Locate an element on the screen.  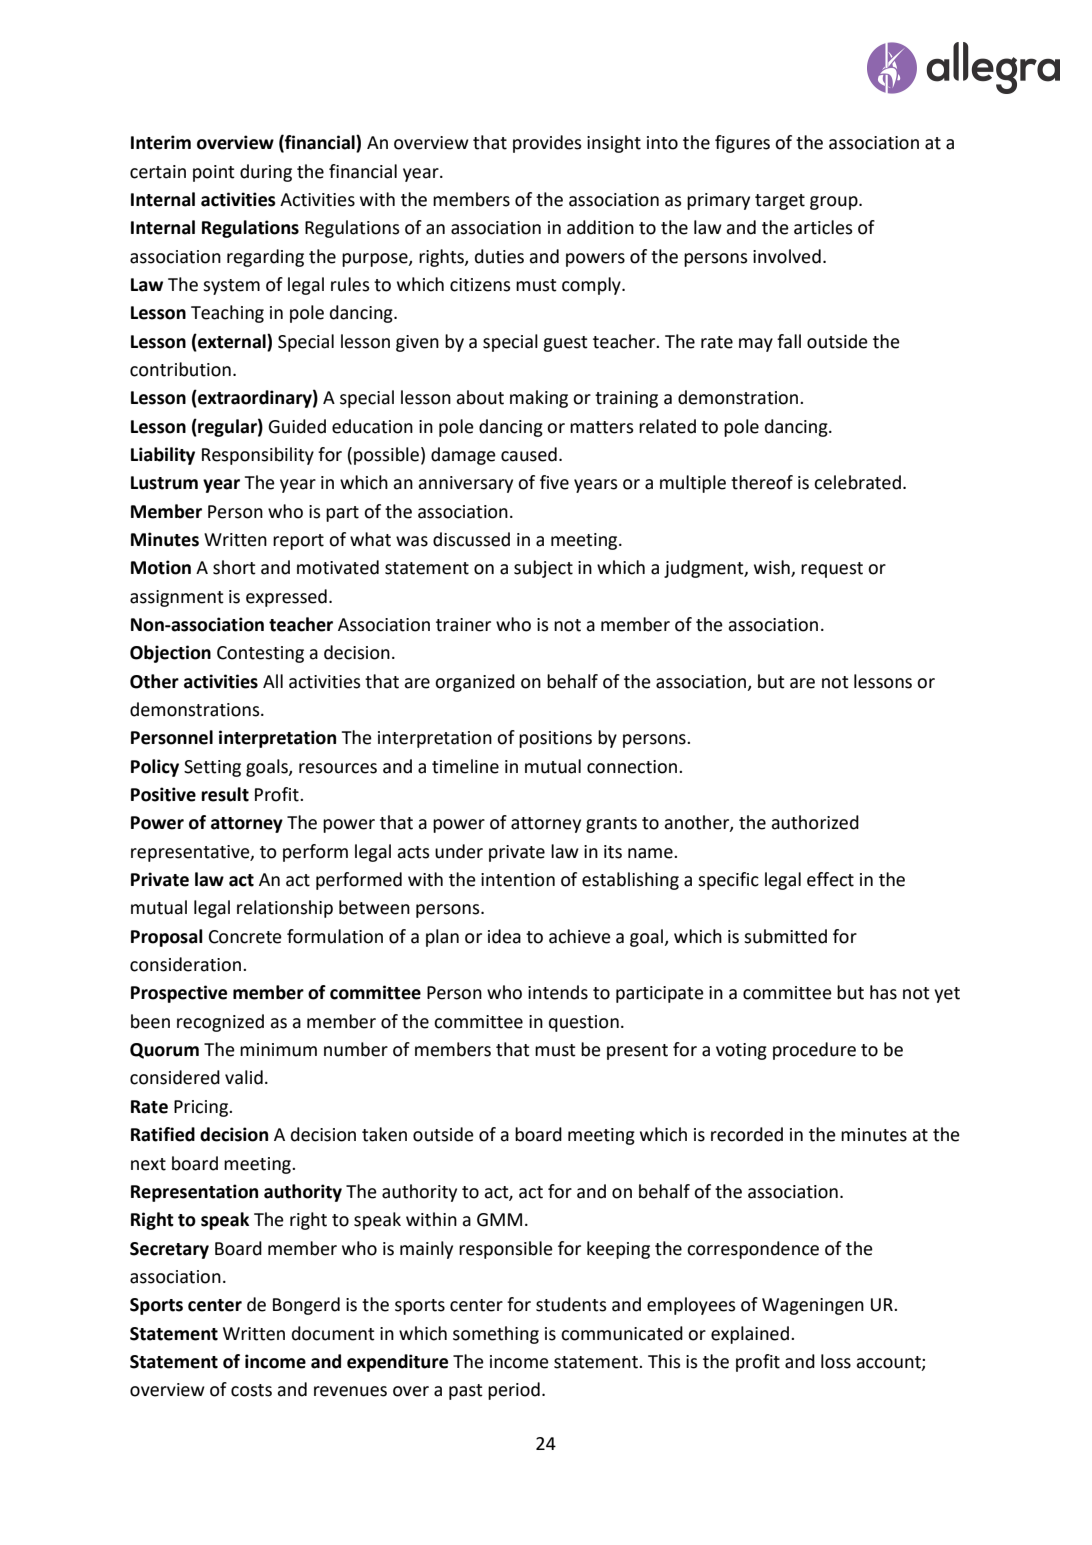
has is located at coordinates (883, 992).
